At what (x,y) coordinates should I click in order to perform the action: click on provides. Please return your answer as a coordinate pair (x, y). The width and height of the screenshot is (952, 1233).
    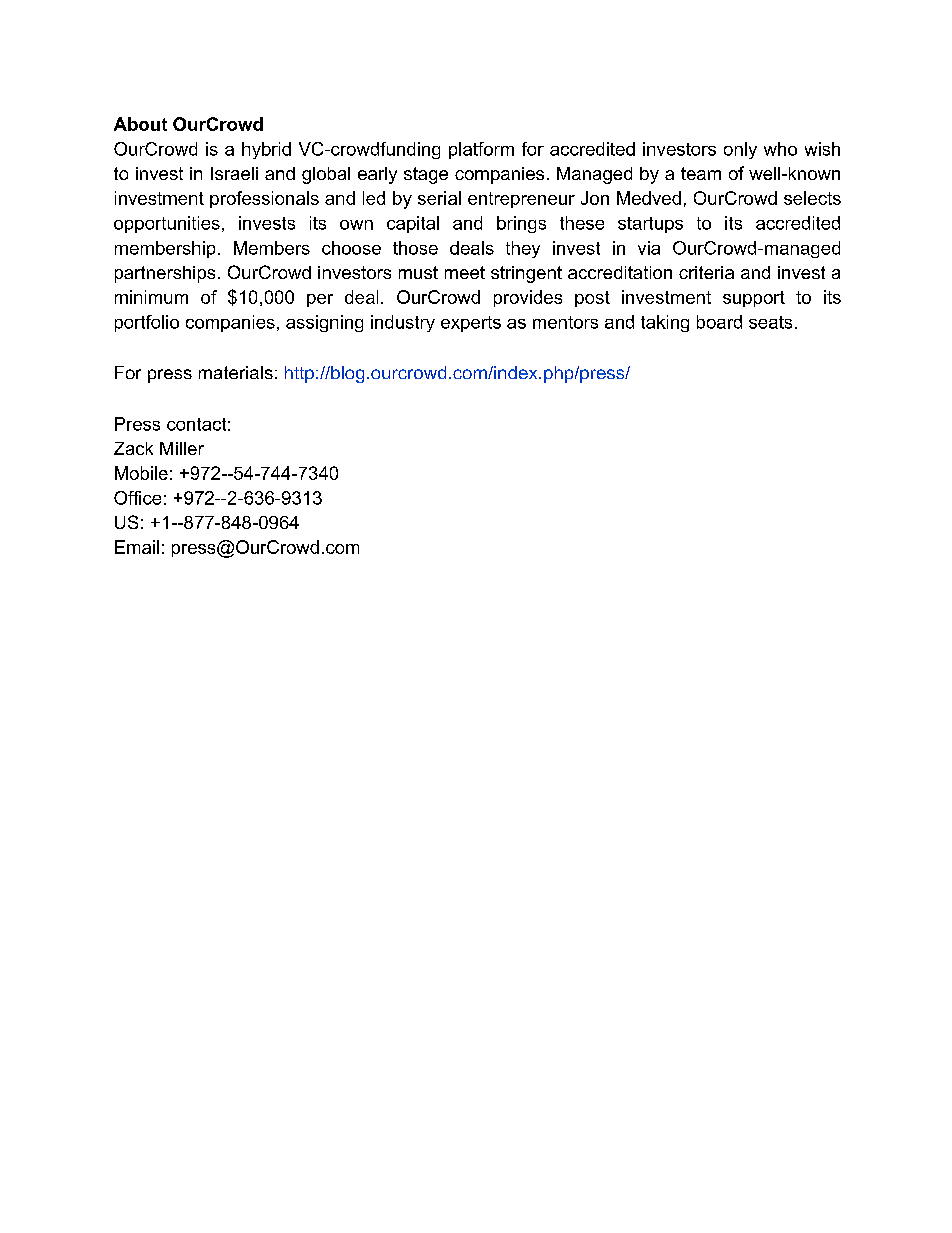
    Looking at the image, I should click on (528, 298).
